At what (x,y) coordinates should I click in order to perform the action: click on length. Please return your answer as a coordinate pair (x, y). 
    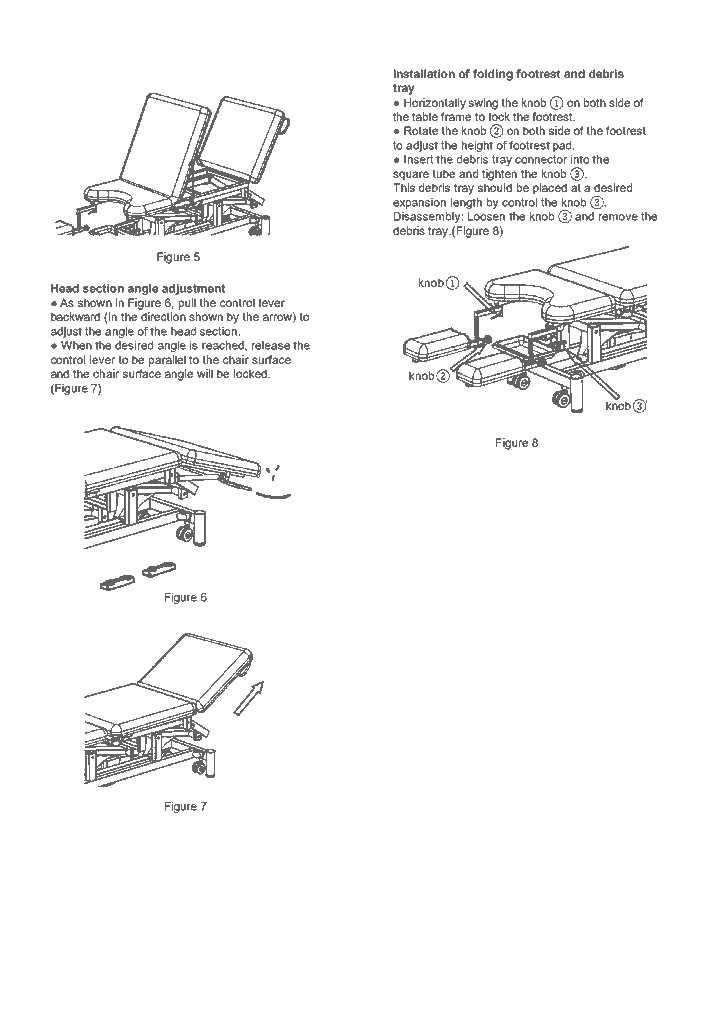
    Looking at the image, I should click on (466, 203).
